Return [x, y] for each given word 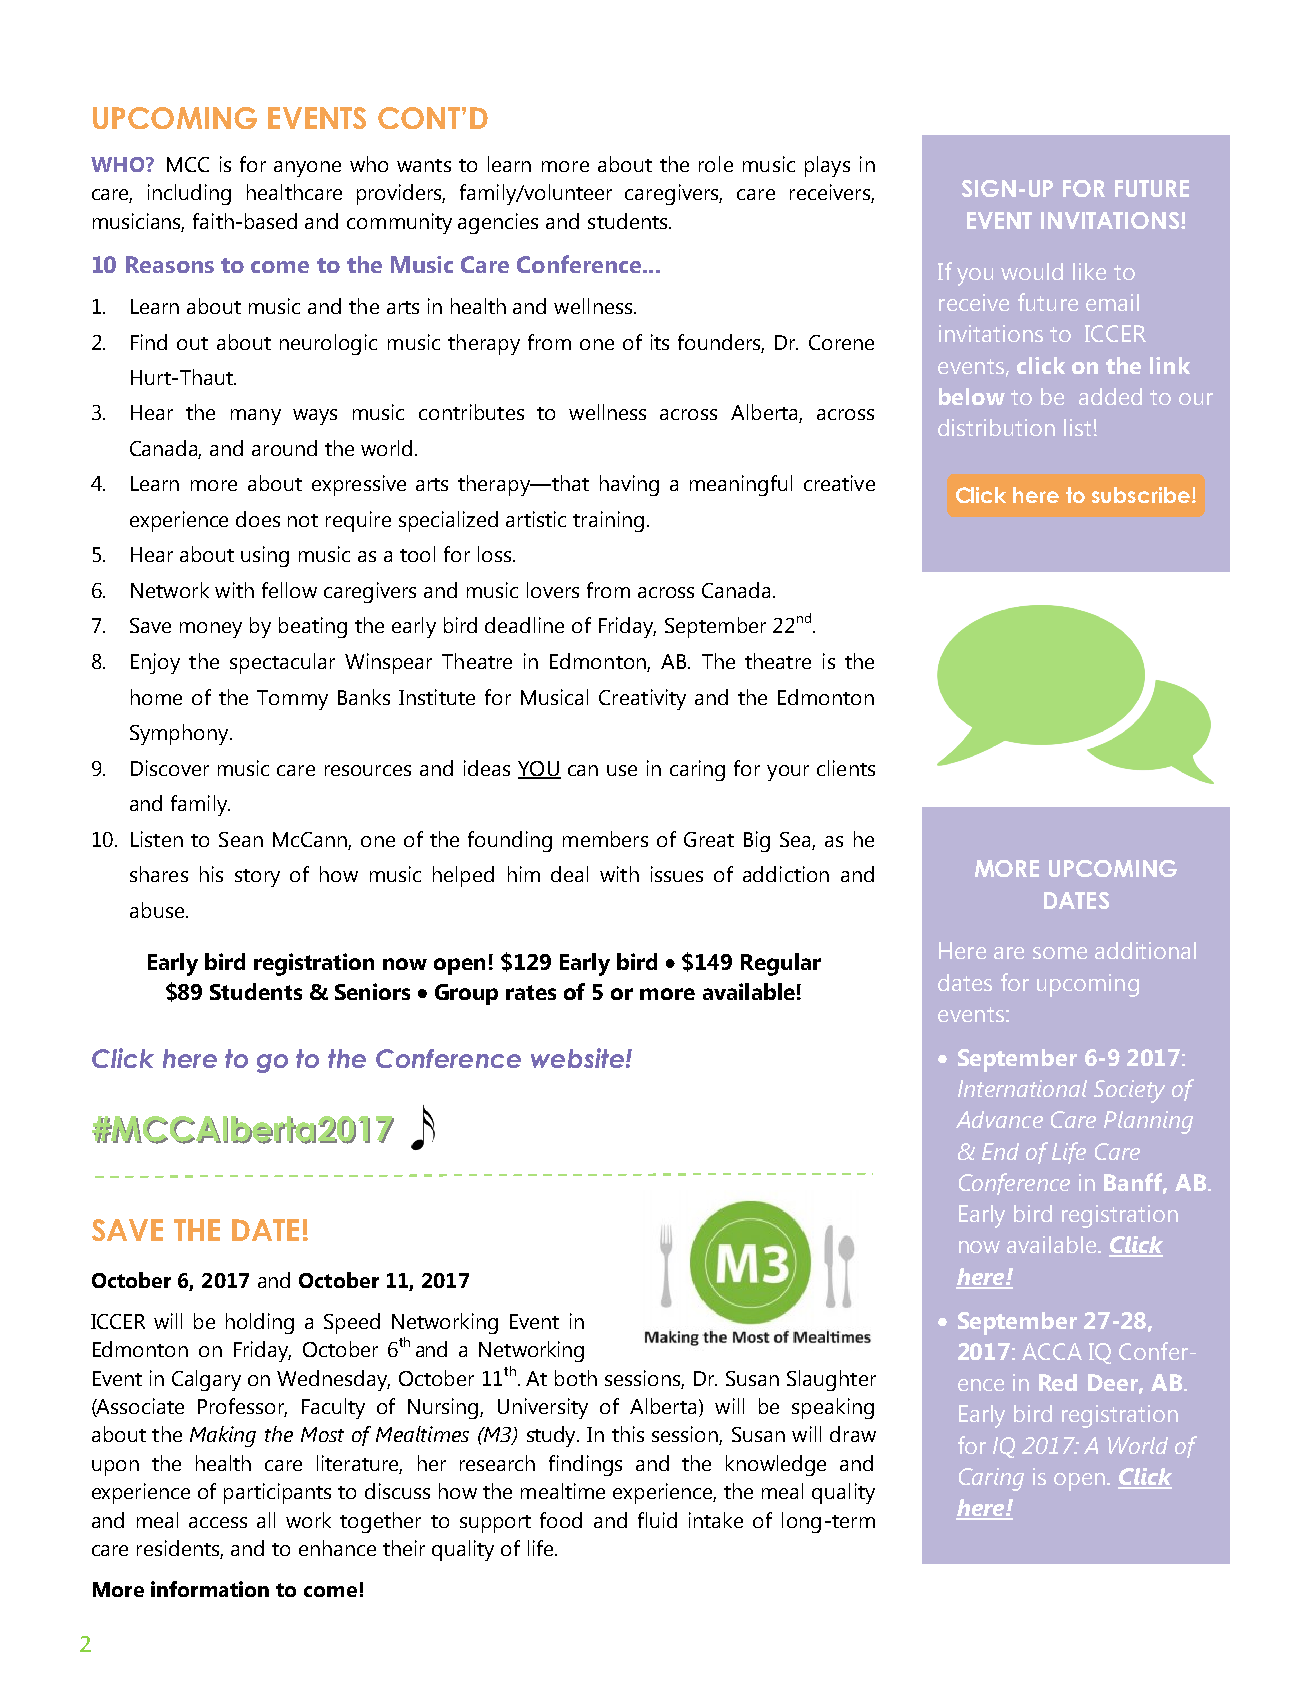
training [608, 521]
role [716, 164]
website [577, 1058]
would [1032, 271]
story [257, 878]
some [1060, 953]
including [189, 194]
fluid [657, 1520]
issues [677, 874]
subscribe [1142, 495]
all [266, 1520]
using [265, 556]
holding [260, 1323]
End [1000, 1151]
